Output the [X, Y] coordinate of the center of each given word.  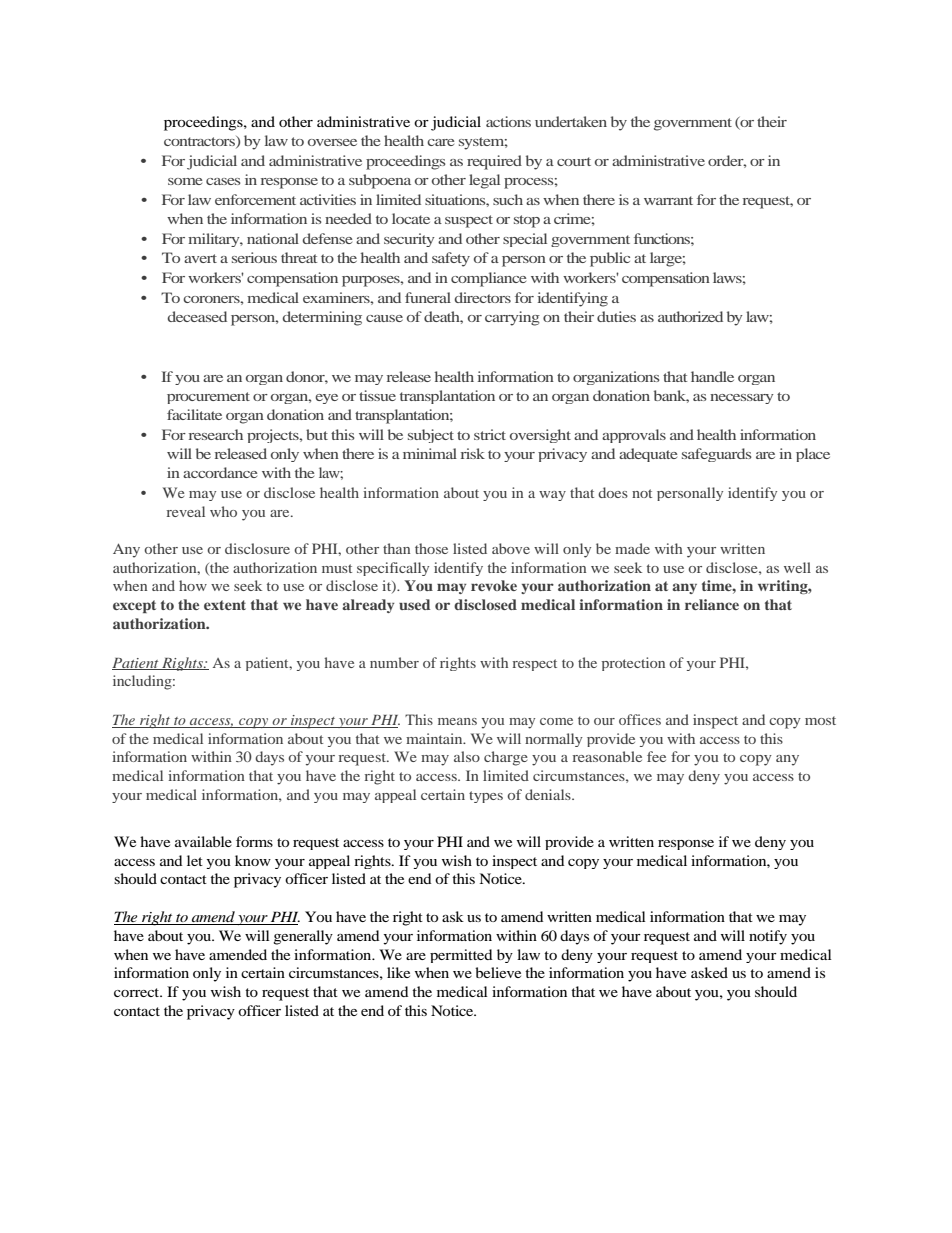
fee [656, 756]
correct [138, 992]
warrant [668, 200]
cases [223, 181]
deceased [197, 316]
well [797, 567]
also [467, 756]
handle [712, 376]
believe [498, 972]
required [494, 162]
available [203, 841]
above [511, 548]
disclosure [257, 548]
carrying [512, 318]
